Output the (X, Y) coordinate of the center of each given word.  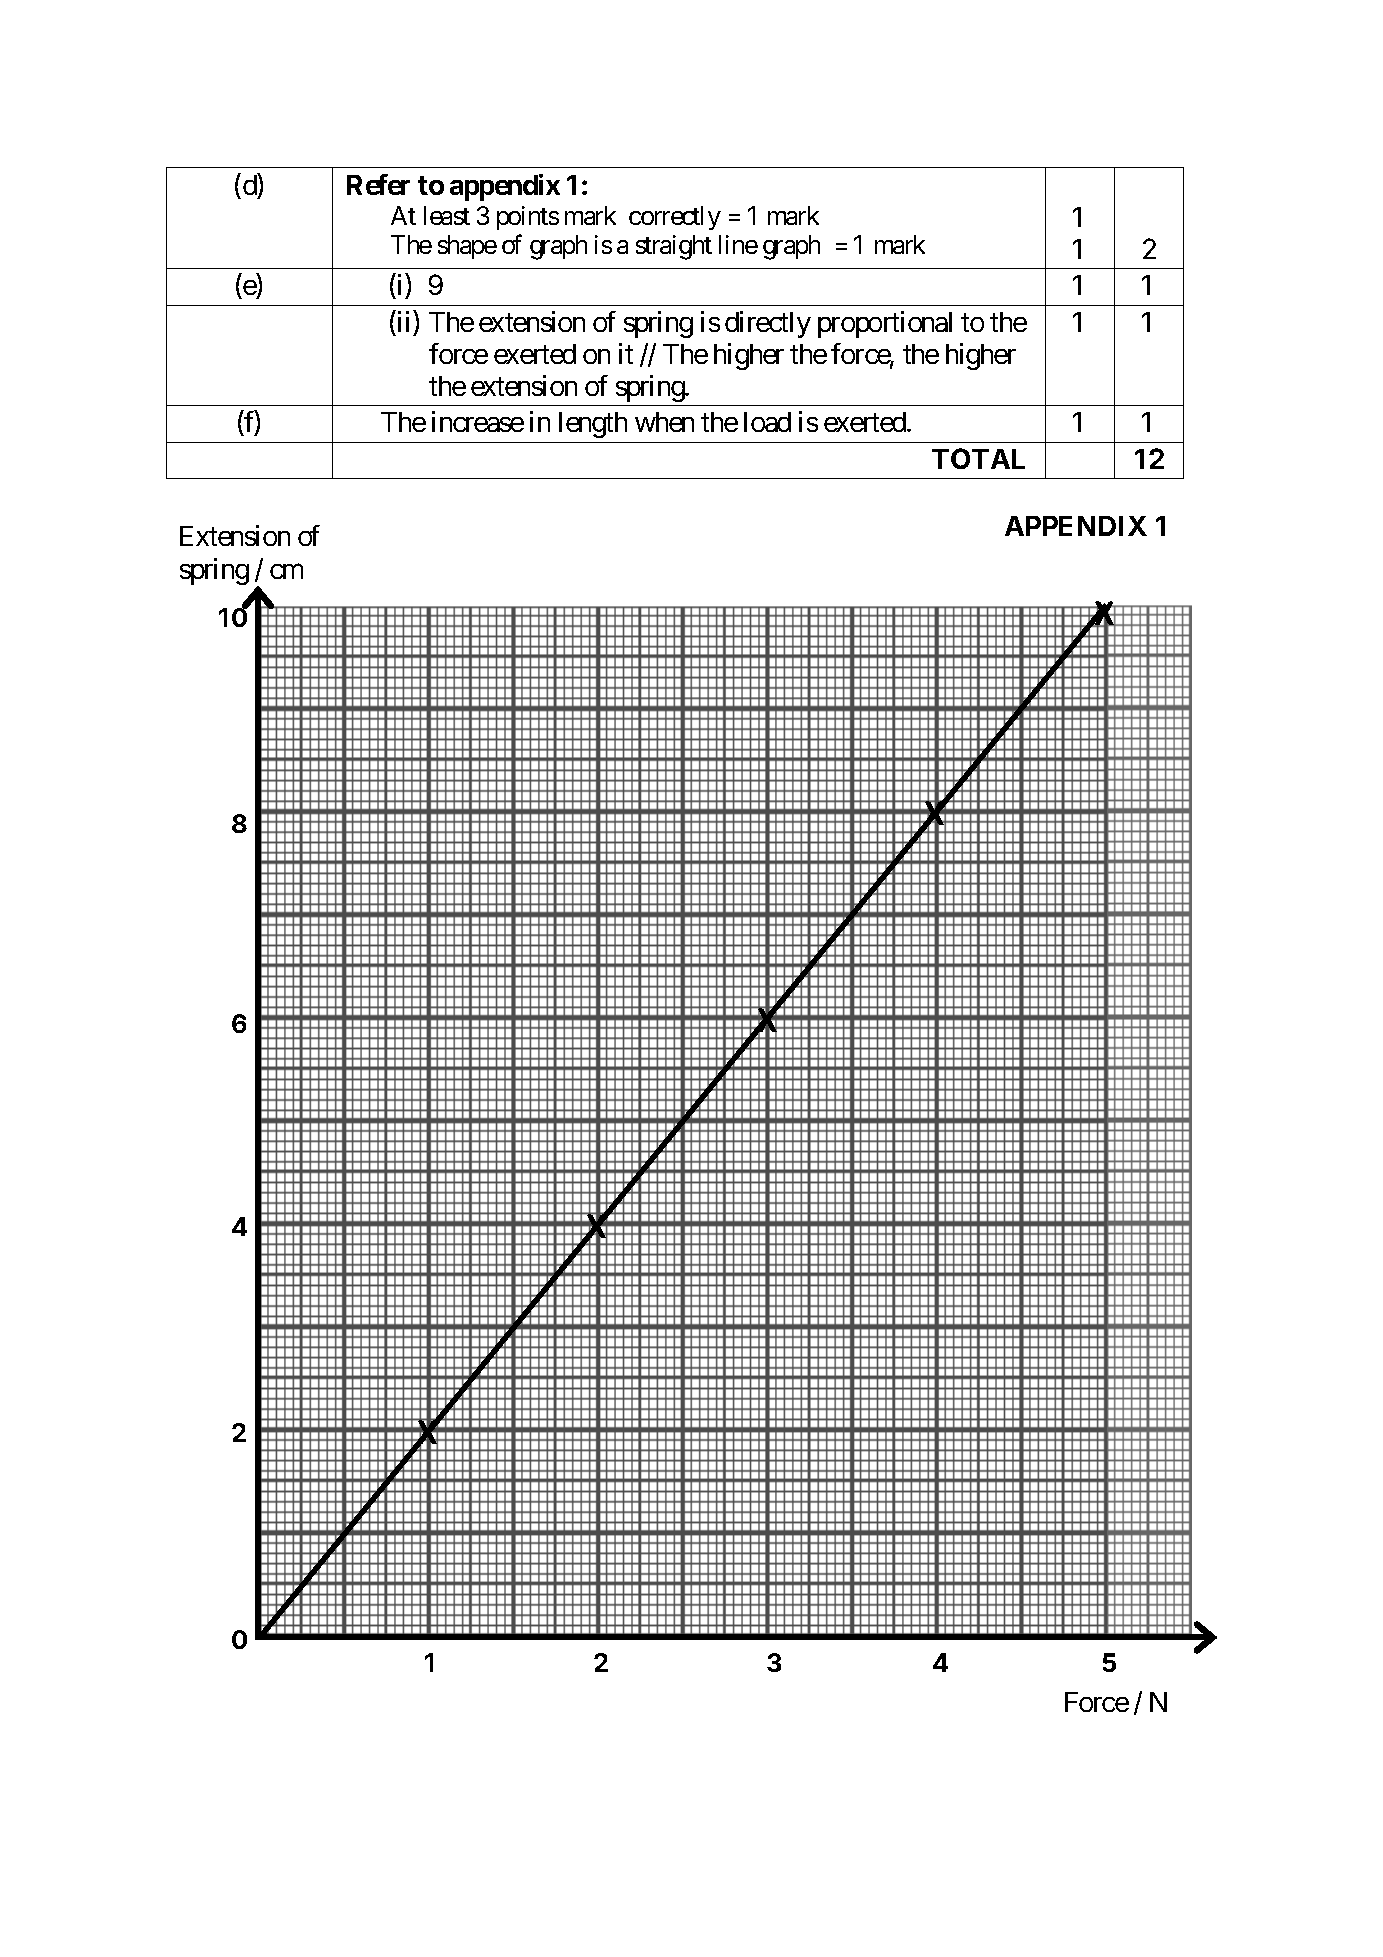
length (593, 425)
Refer (378, 184)
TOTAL (978, 458)
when (664, 422)
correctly (675, 218)
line (738, 244)
